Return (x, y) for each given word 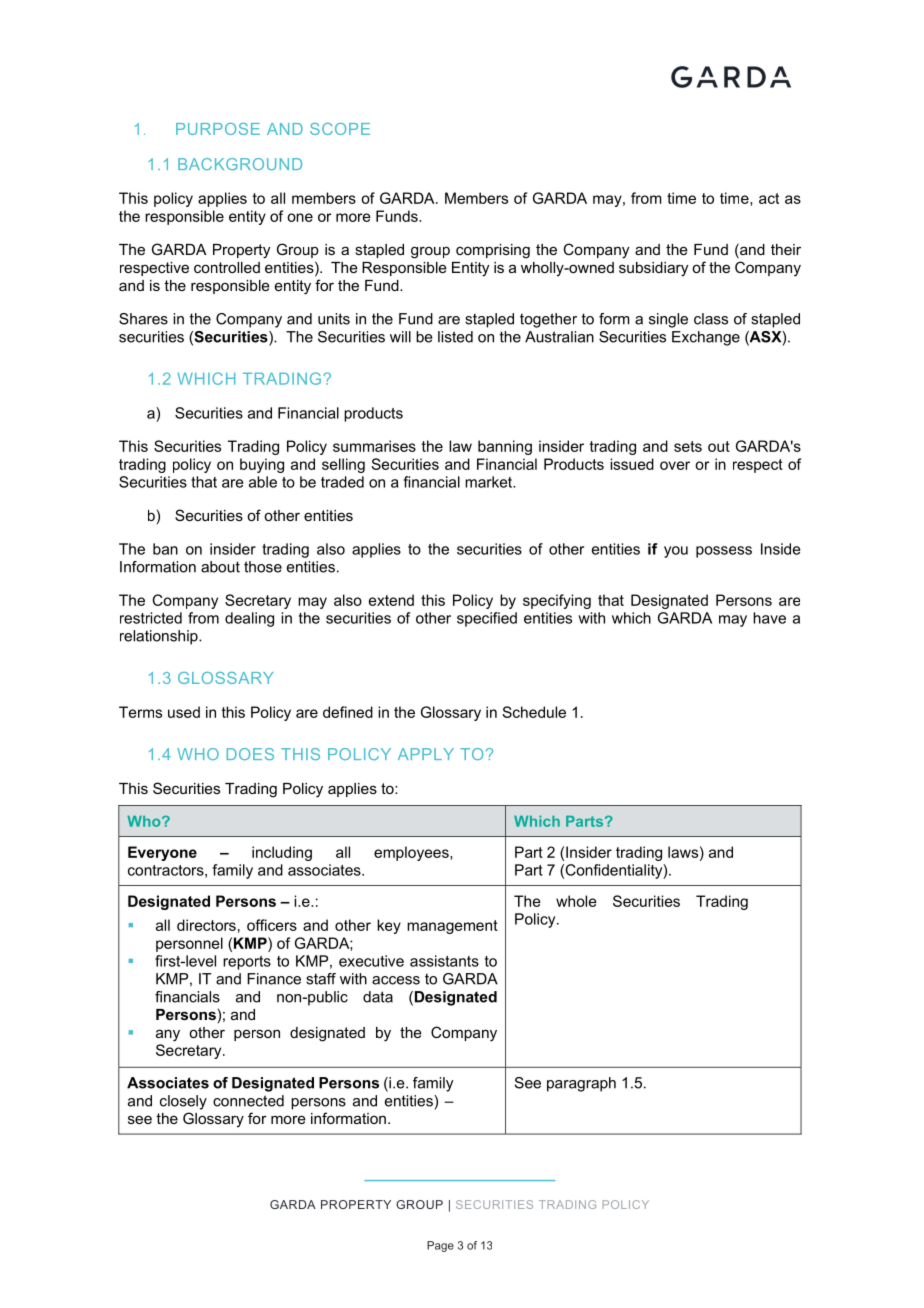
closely (183, 1102)
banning (505, 447)
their (786, 249)
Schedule (534, 712)
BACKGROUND (240, 164)
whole (576, 901)
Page (440, 1246)
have (769, 618)
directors (206, 925)
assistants (444, 961)
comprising (493, 251)
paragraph (581, 1084)
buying (262, 465)
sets (688, 446)
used (184, 712)
